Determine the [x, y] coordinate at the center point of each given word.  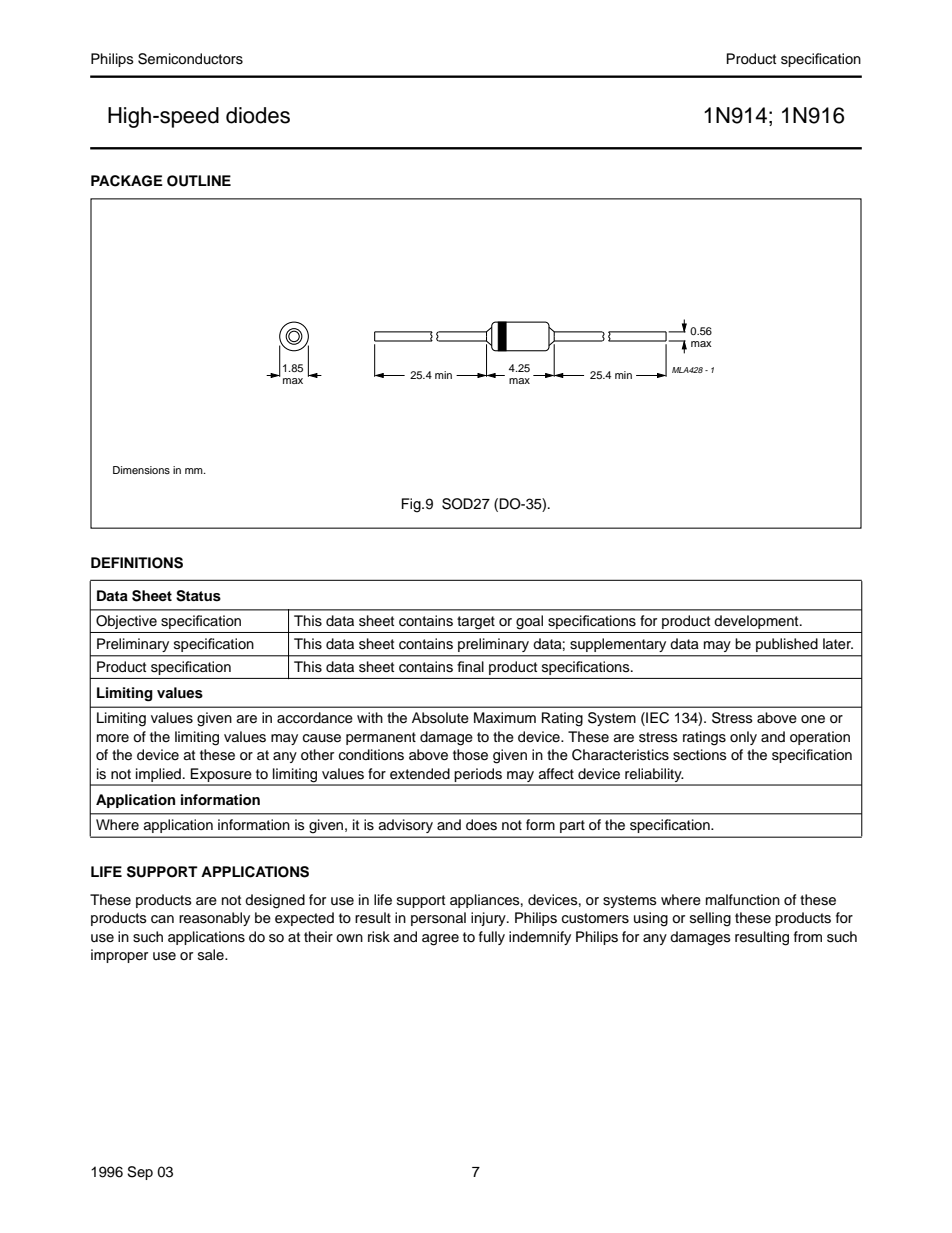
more [113, 738]
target [476, 623]
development [757, 622]
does [481, 825]
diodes [258, 115]
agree [440, 940]
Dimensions [141, 470]
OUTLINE [199, 181]
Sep [140, 1173]
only [743, 738]
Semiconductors [190, 59]
